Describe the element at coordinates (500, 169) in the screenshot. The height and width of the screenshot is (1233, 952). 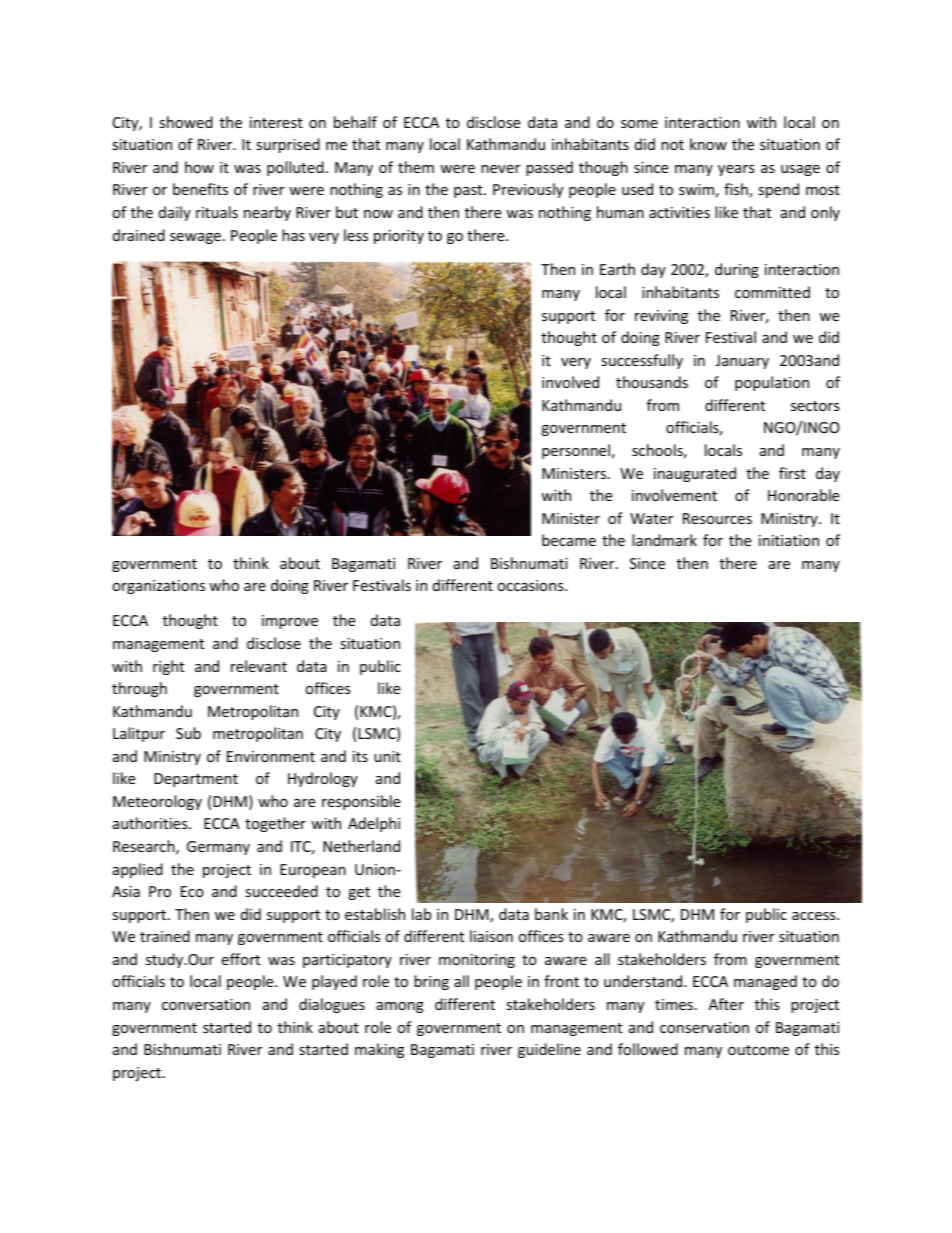
I see `never` at that location.
